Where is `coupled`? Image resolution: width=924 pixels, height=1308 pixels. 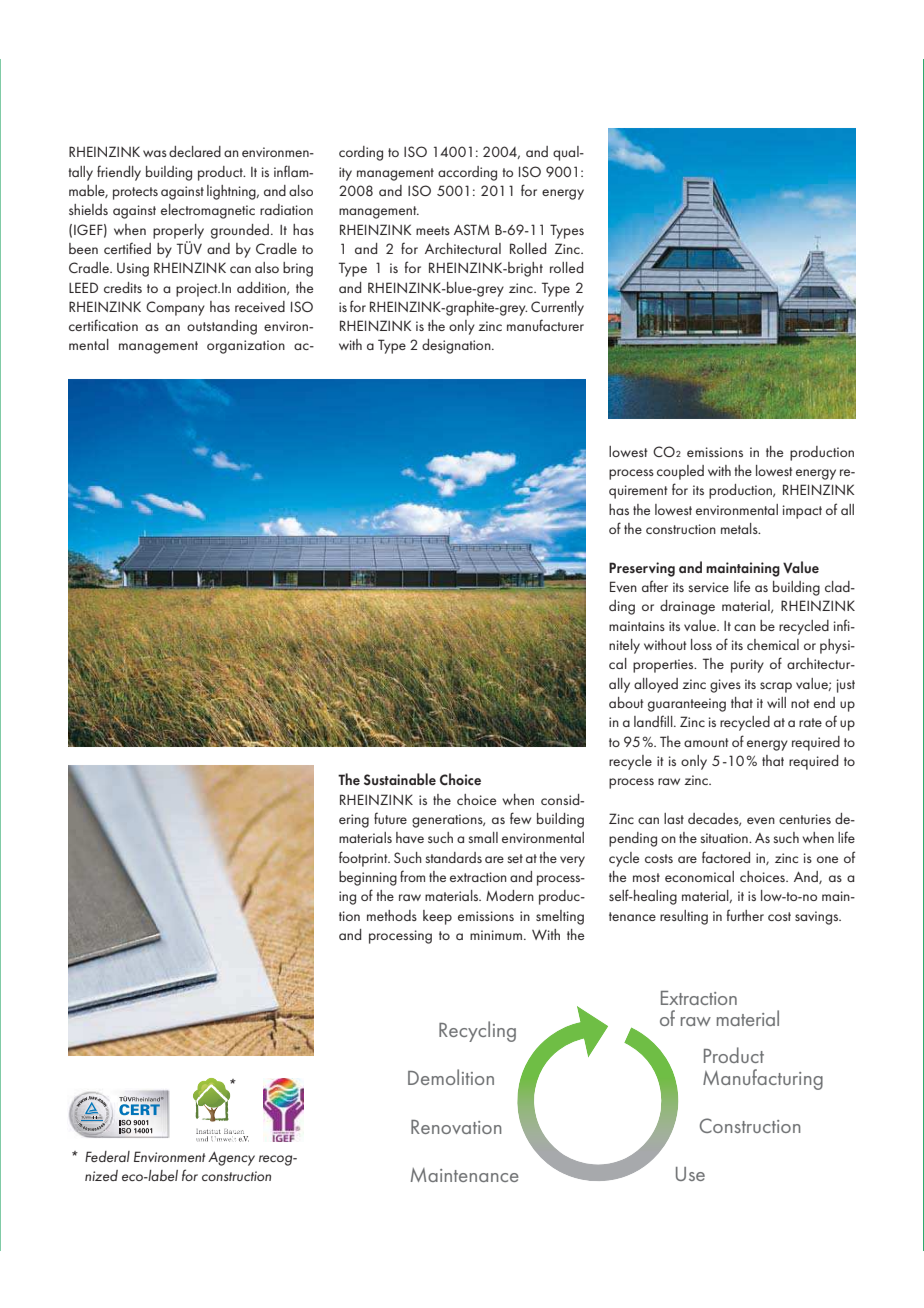 coupled is located at coordinates (680, 472).
